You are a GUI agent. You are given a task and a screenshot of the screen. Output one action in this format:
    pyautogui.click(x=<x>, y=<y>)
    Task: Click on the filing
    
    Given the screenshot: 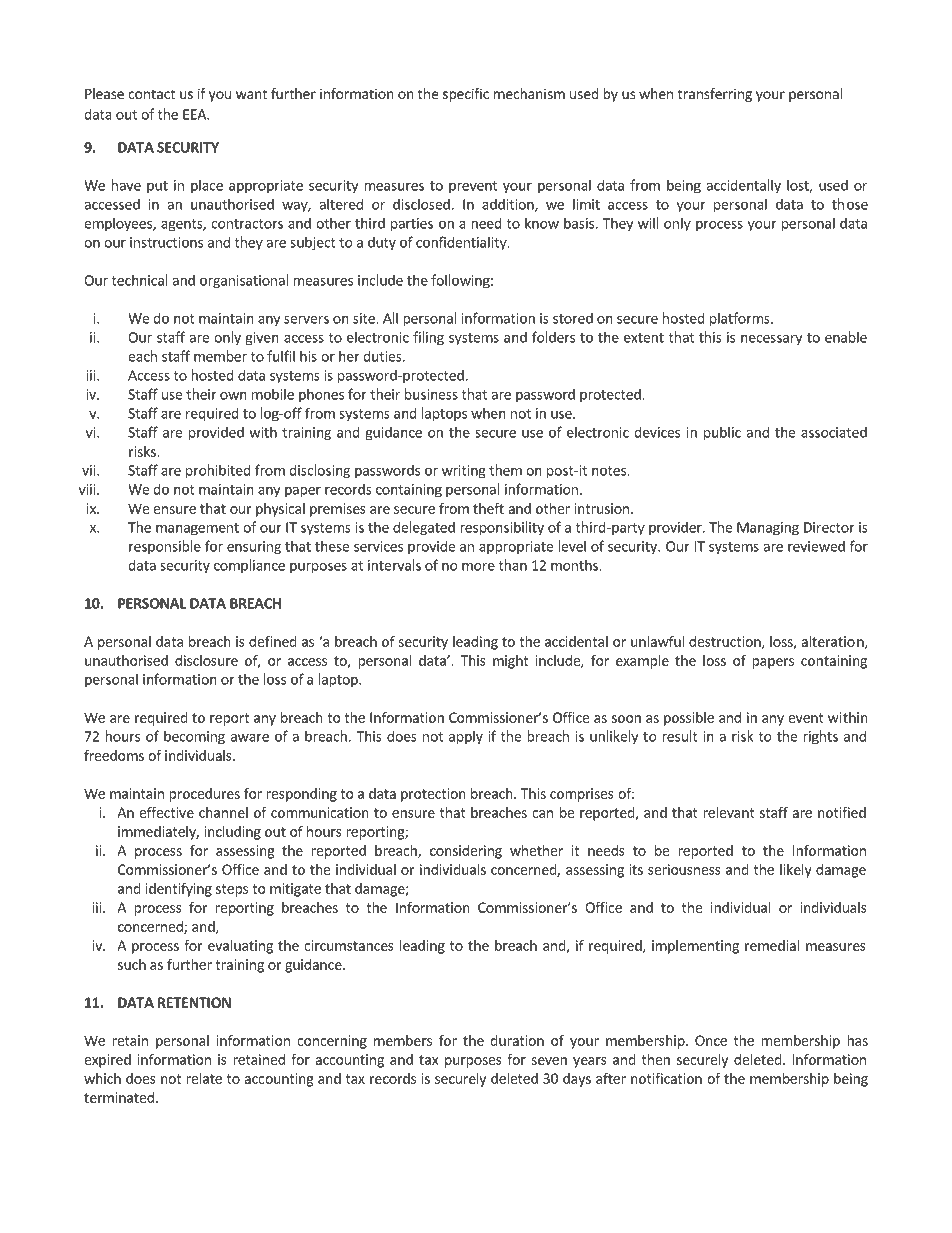 What is the action you would take?
    pyautogui.click(x=428, y=338)
